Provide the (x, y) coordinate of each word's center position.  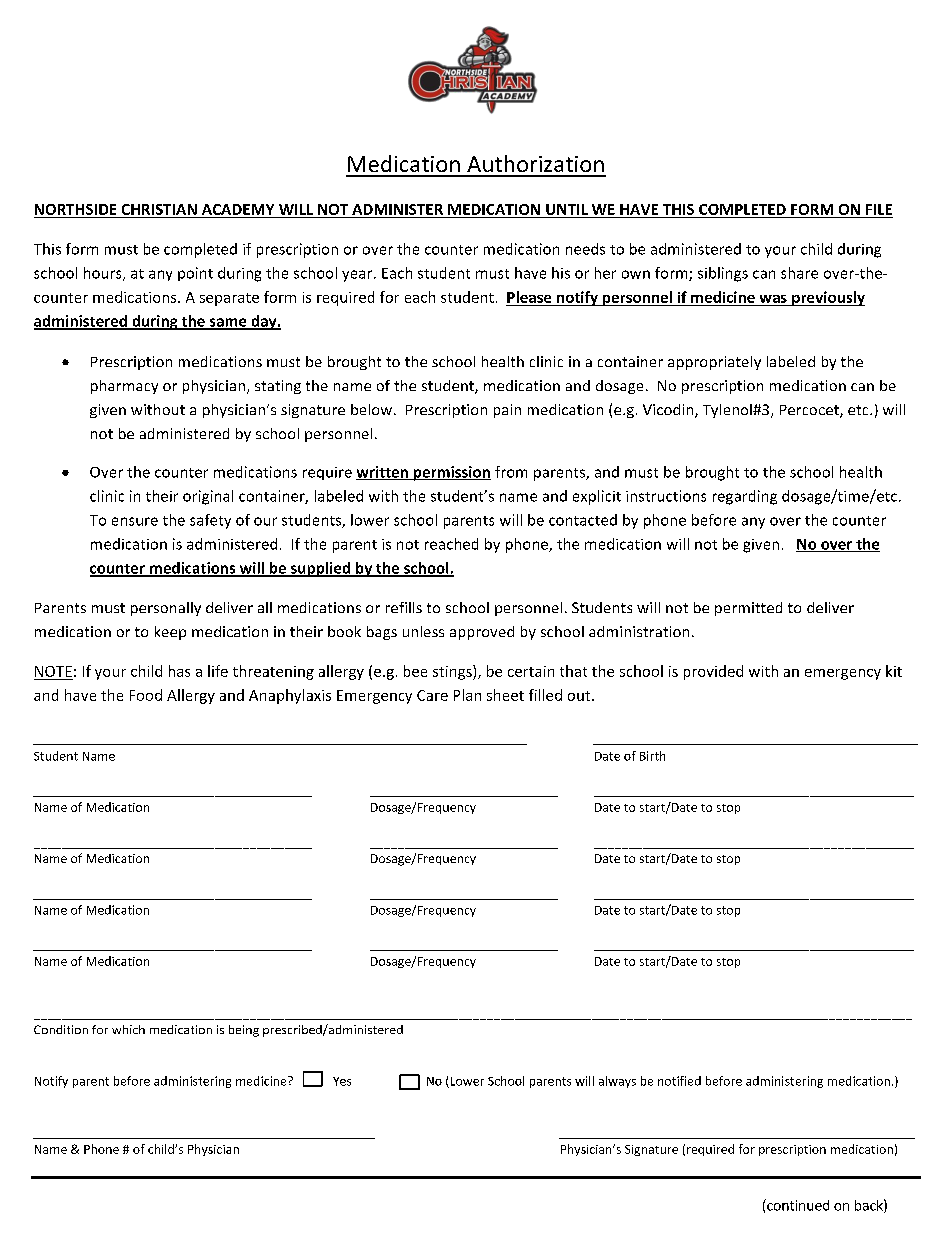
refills (404, 607)
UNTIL (567, 211)
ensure (135, 521)
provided (713, 672)
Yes (342, 1081)
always (617, 1082)
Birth (652, 756)
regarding (745, 497)
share (799, 273)
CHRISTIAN (159, 211)
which (128, 1029)
